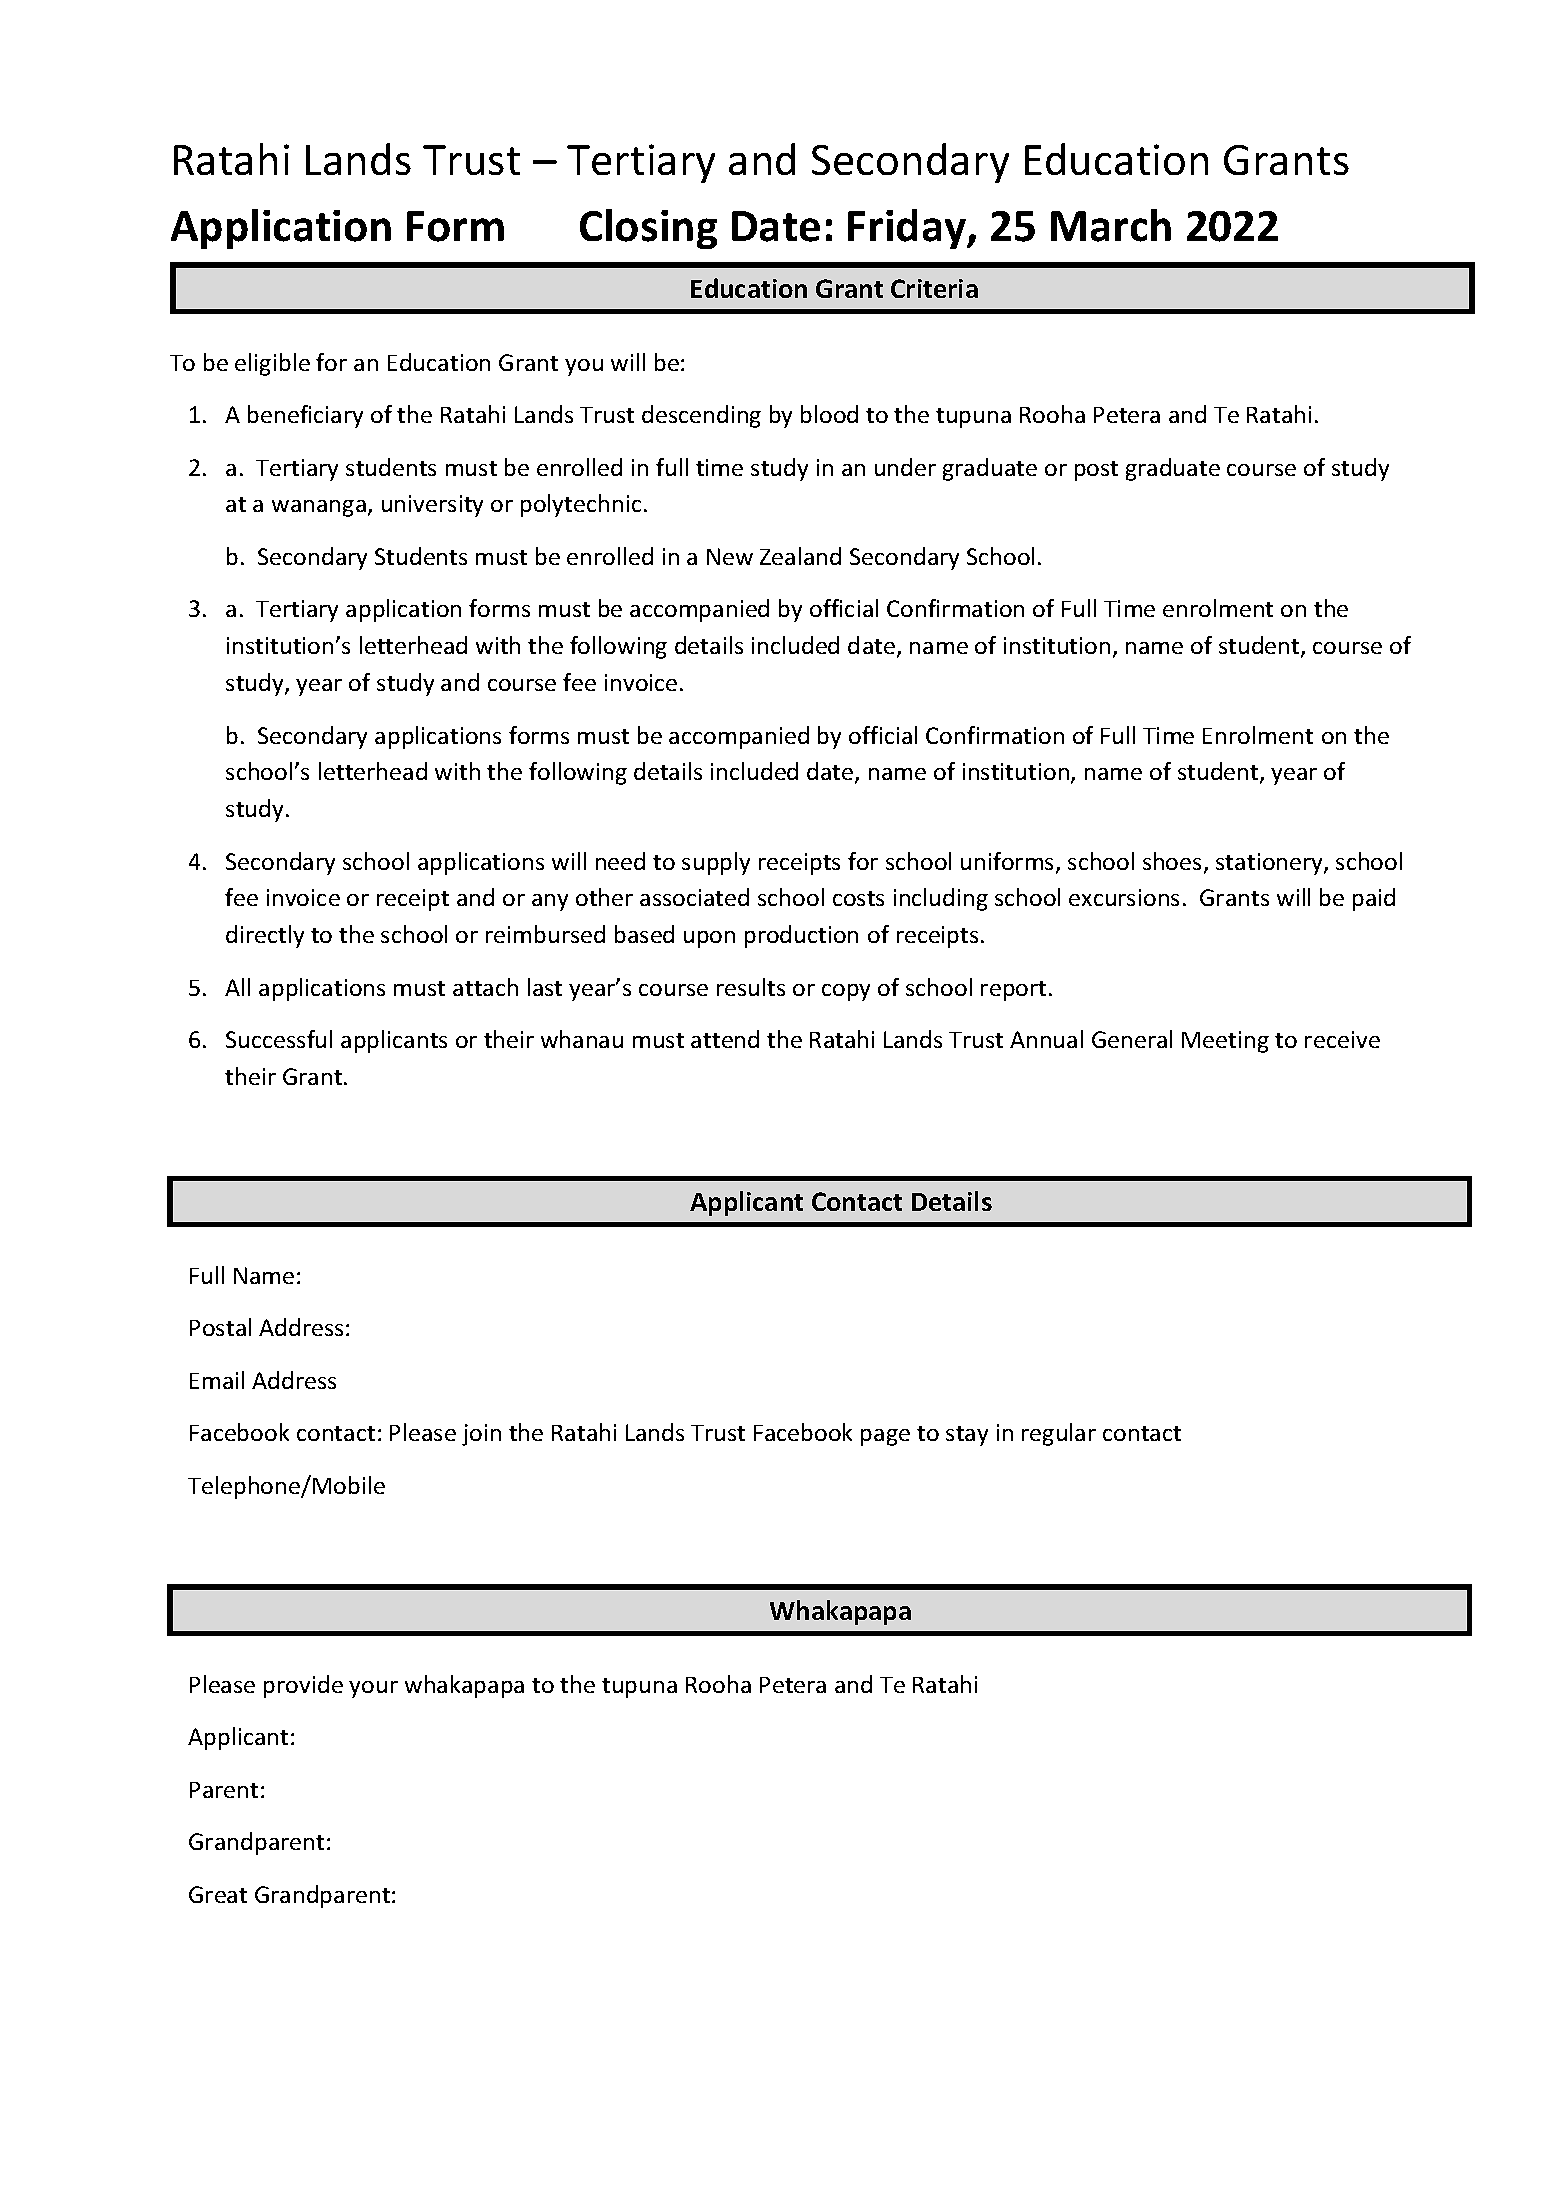 The image size is (1559, 2205). What do you see at coordinates (272, 364) in the page?
I see `eligible` at bounding box center [272, 364].
